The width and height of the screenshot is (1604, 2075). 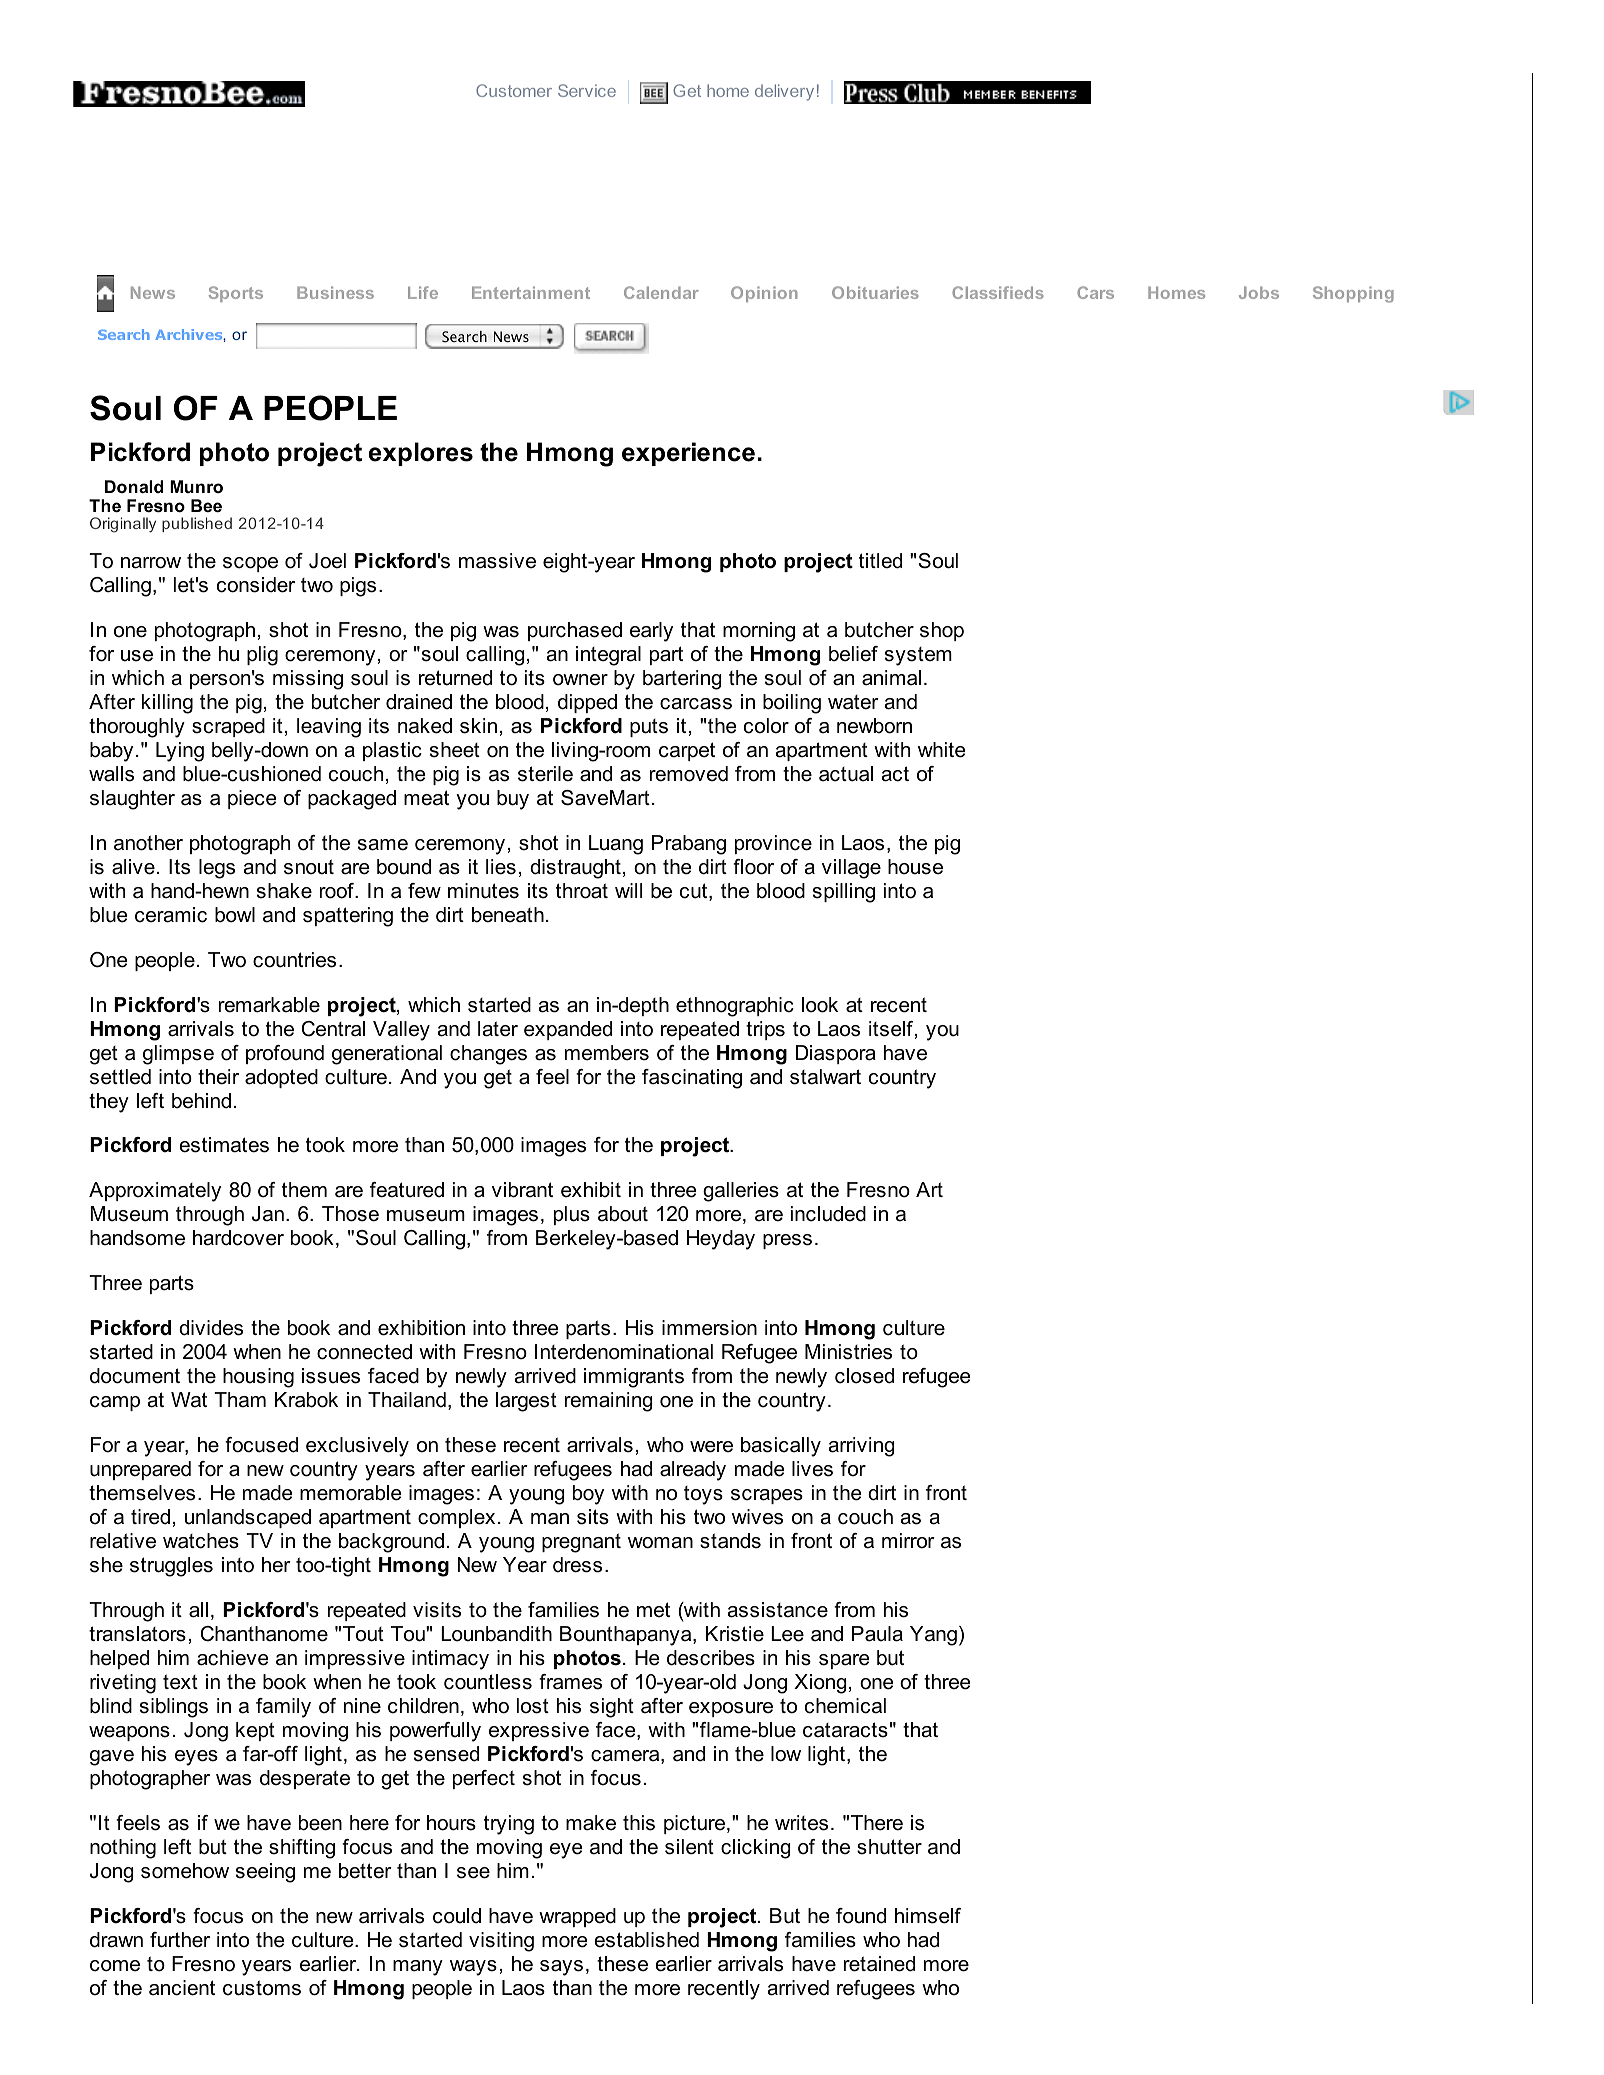 I want to click on Cars, so click(x=1095, y=292).
